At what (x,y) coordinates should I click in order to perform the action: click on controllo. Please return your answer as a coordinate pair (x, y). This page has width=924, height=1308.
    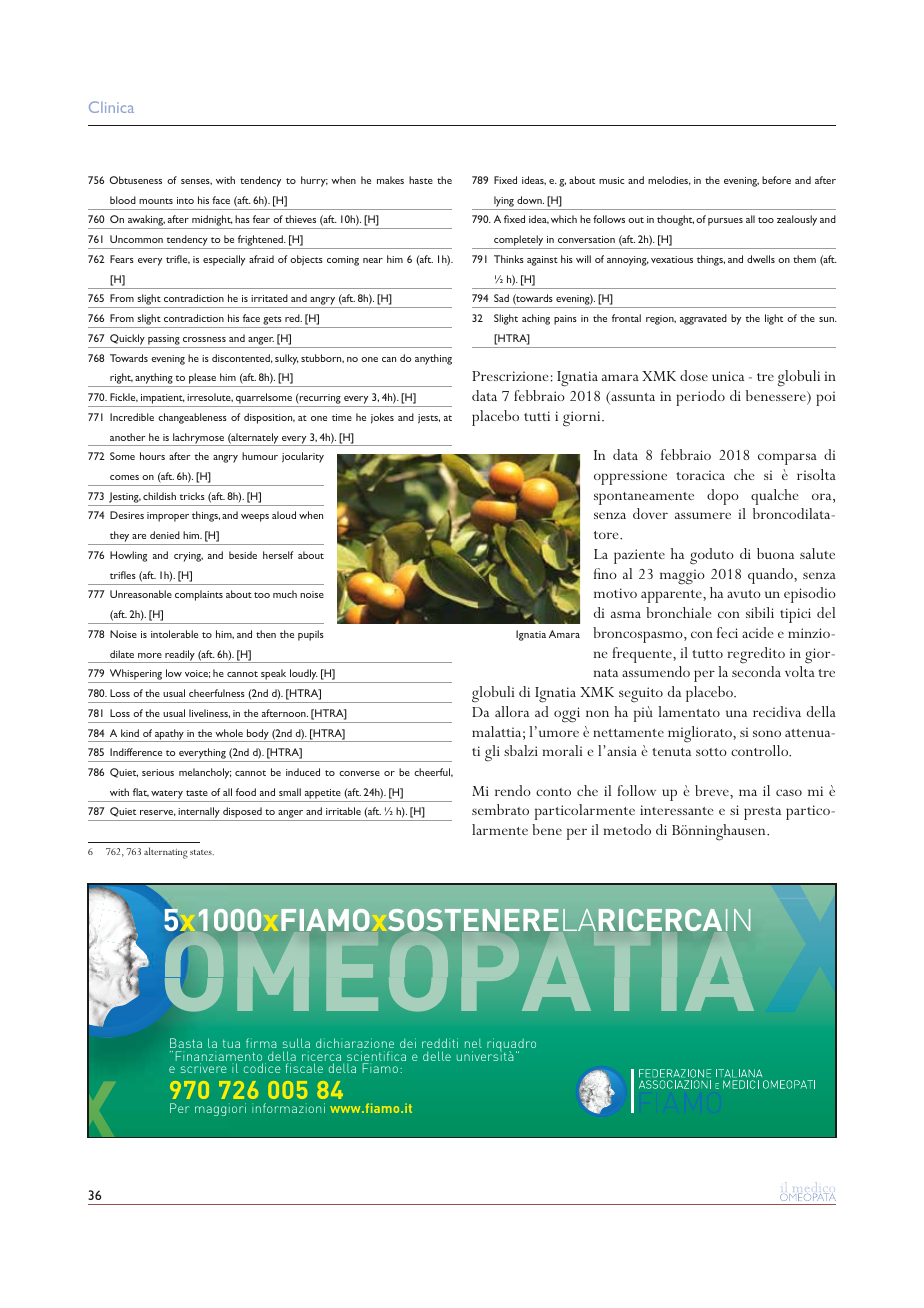
    Looking at the image, I should click on (761, 751).
